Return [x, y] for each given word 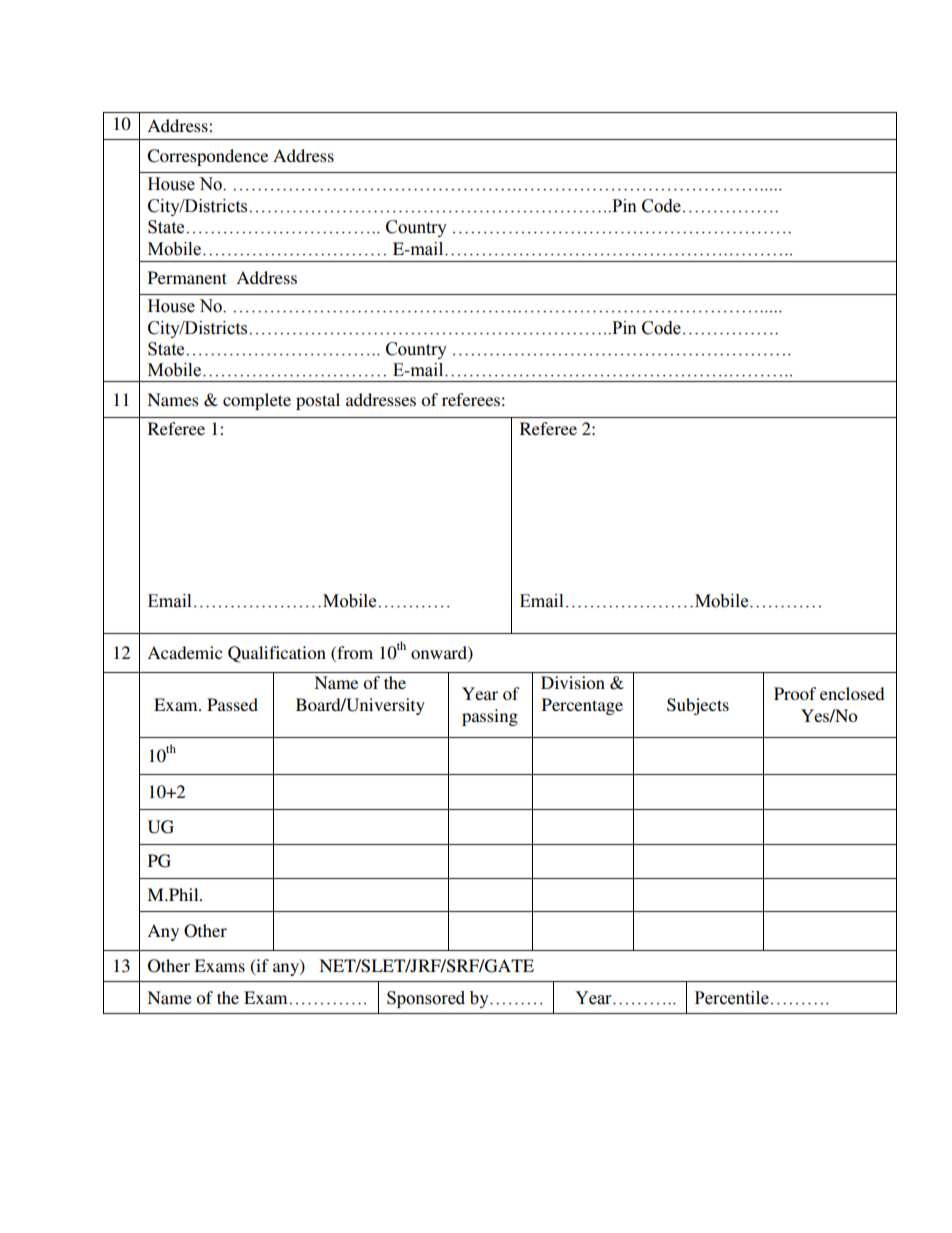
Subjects [698, 706]
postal [318, 401]
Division [573, 682]
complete [257, 401]
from [354, 652]
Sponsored [426, 999]
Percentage [582, 706]
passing [490, 717]
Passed [232, 704]
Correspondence [207, 157]
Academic [184, 652]
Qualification [277, 654]
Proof [795, 693]
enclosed [852, 693]
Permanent [187, 277]
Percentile [732, 998]
